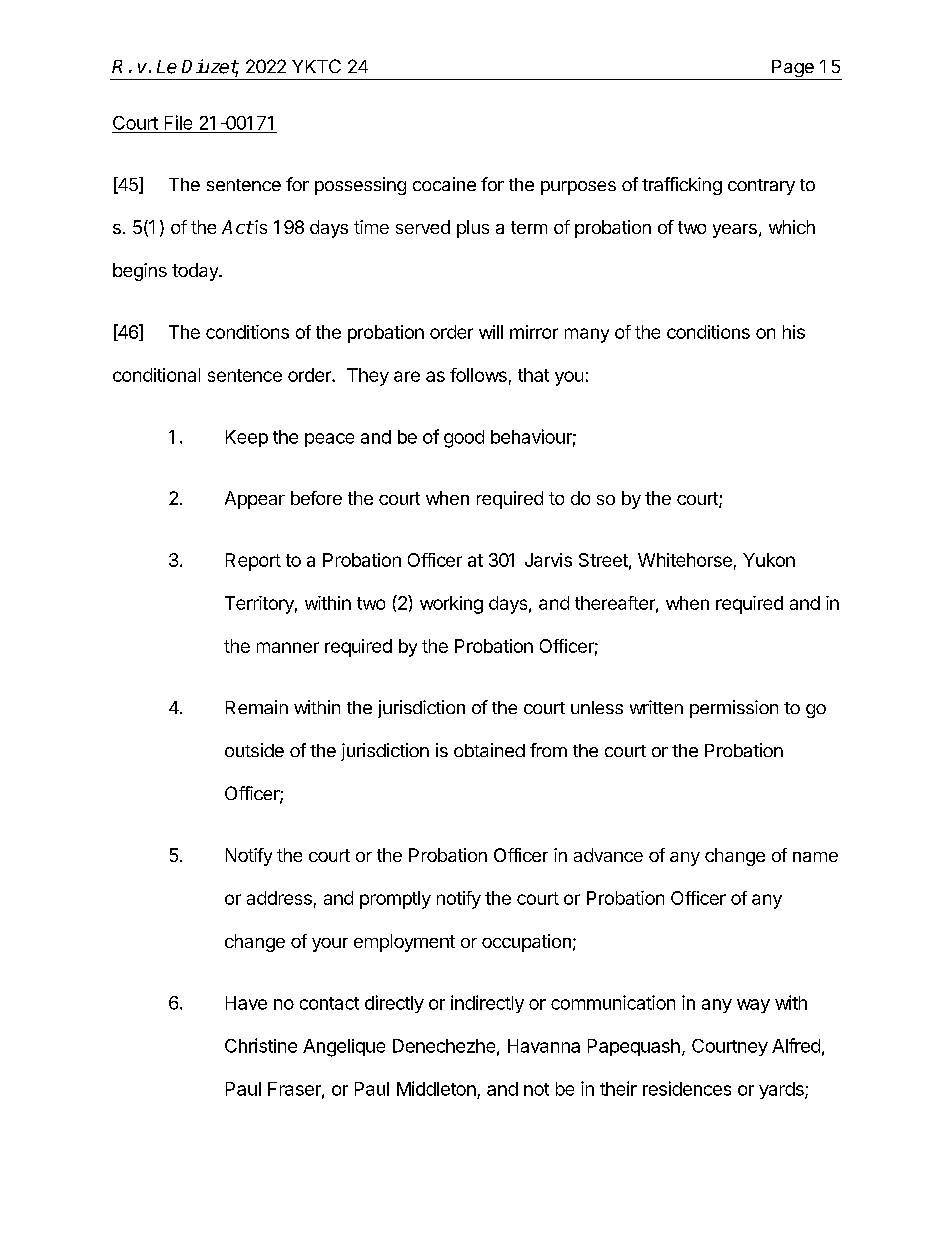 This screenshot has width=952, height=1233. Describe the element at coordinates (793, 70) in the screenshot. I see `Page` at that location.
